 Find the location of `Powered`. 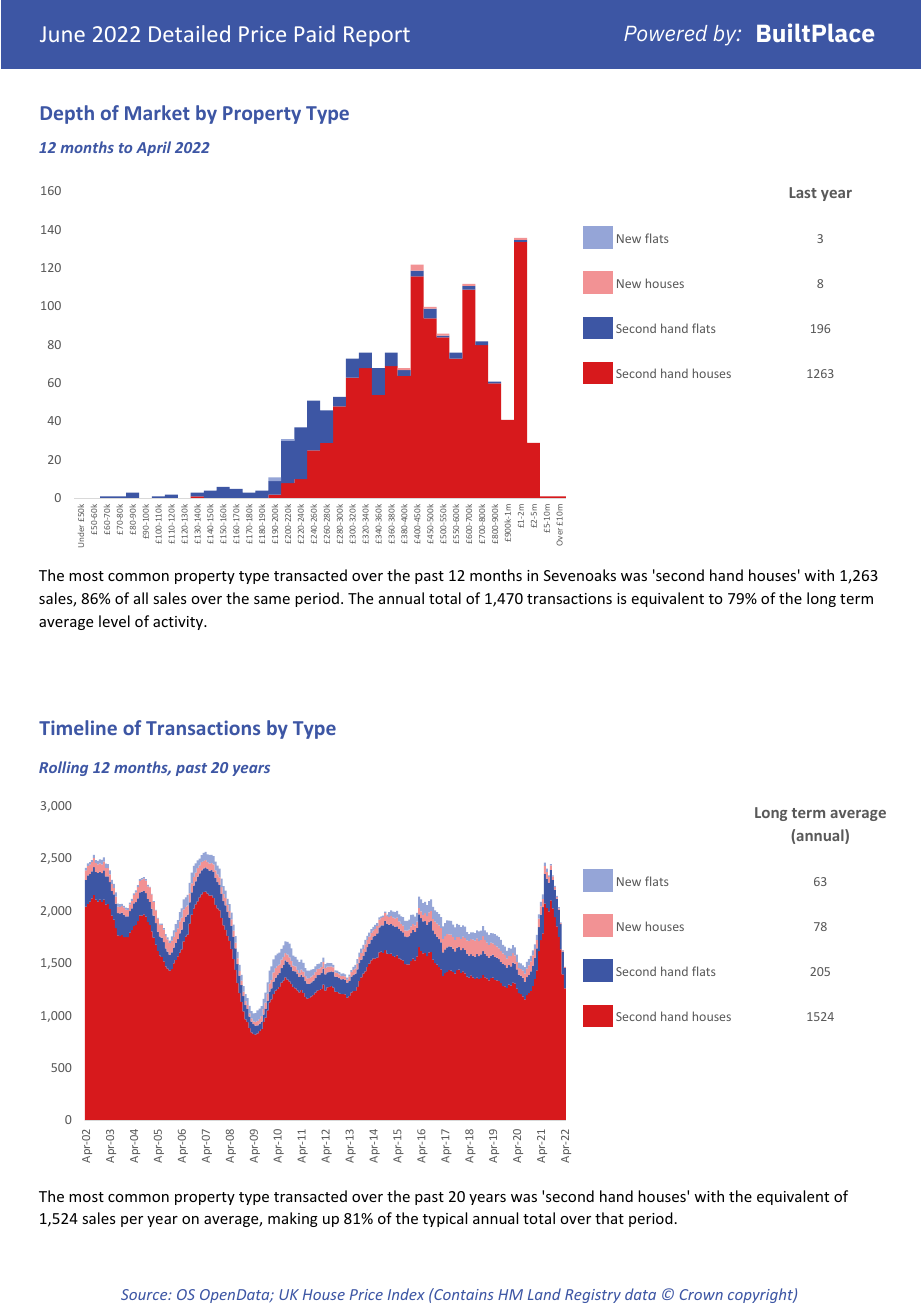

Powered is located at coordinates (665, 33).
